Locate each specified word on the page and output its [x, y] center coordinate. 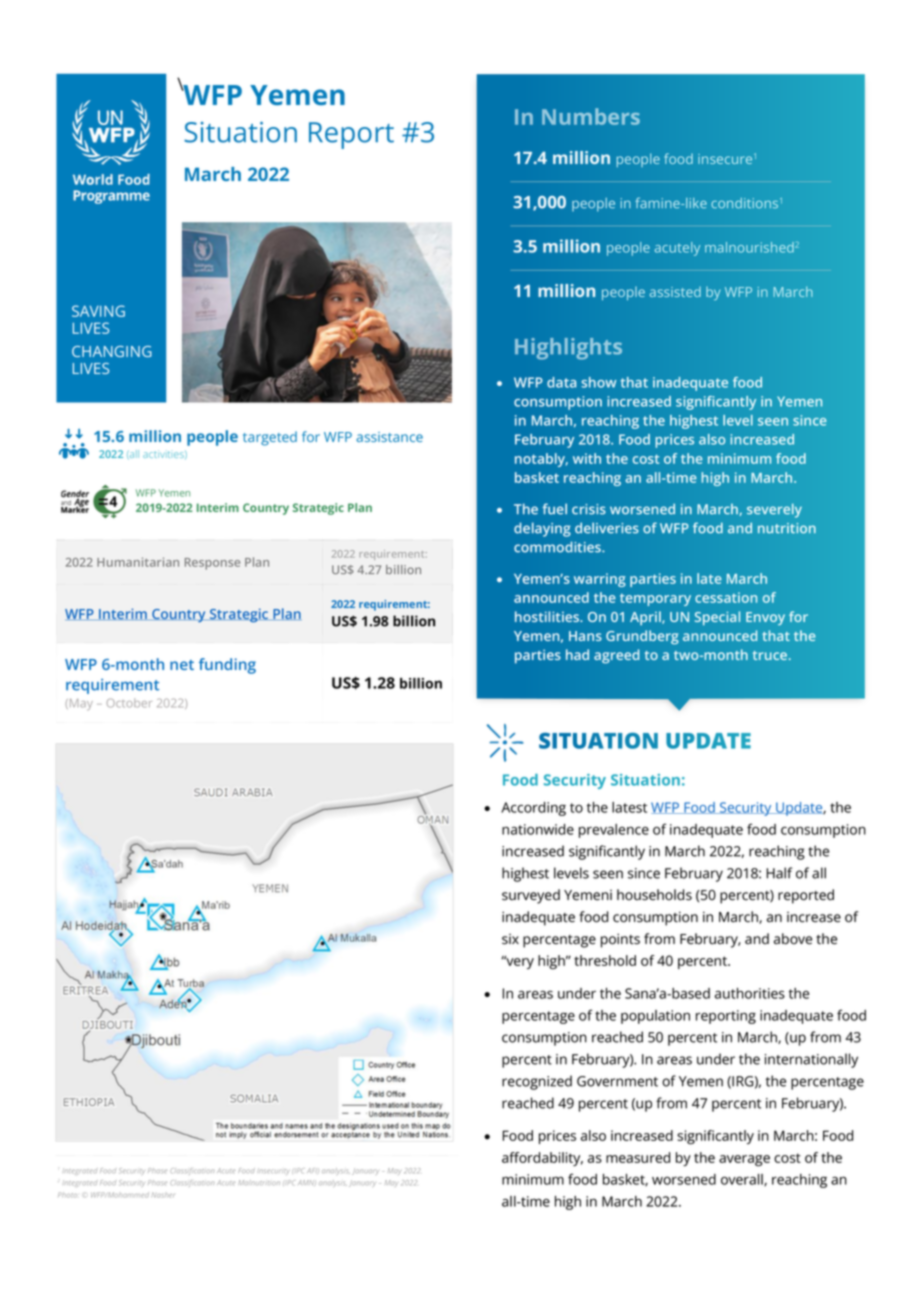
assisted [675, 291]
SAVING [98, 311]
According [533, 809]
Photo [67, 1195]
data [561, 382]
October [129, 703]
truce [771, 655]
